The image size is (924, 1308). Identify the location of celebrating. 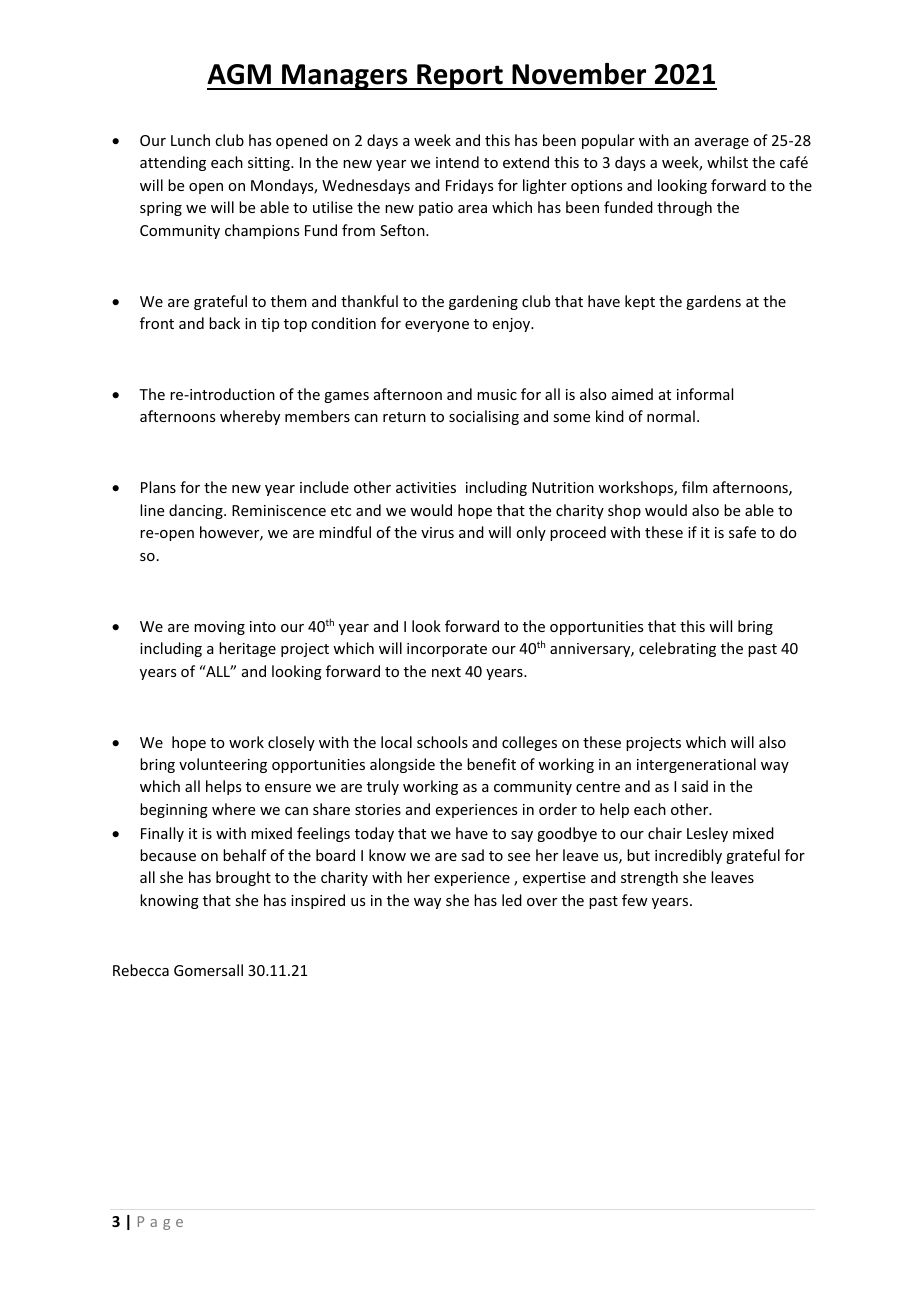
(677, 649).
